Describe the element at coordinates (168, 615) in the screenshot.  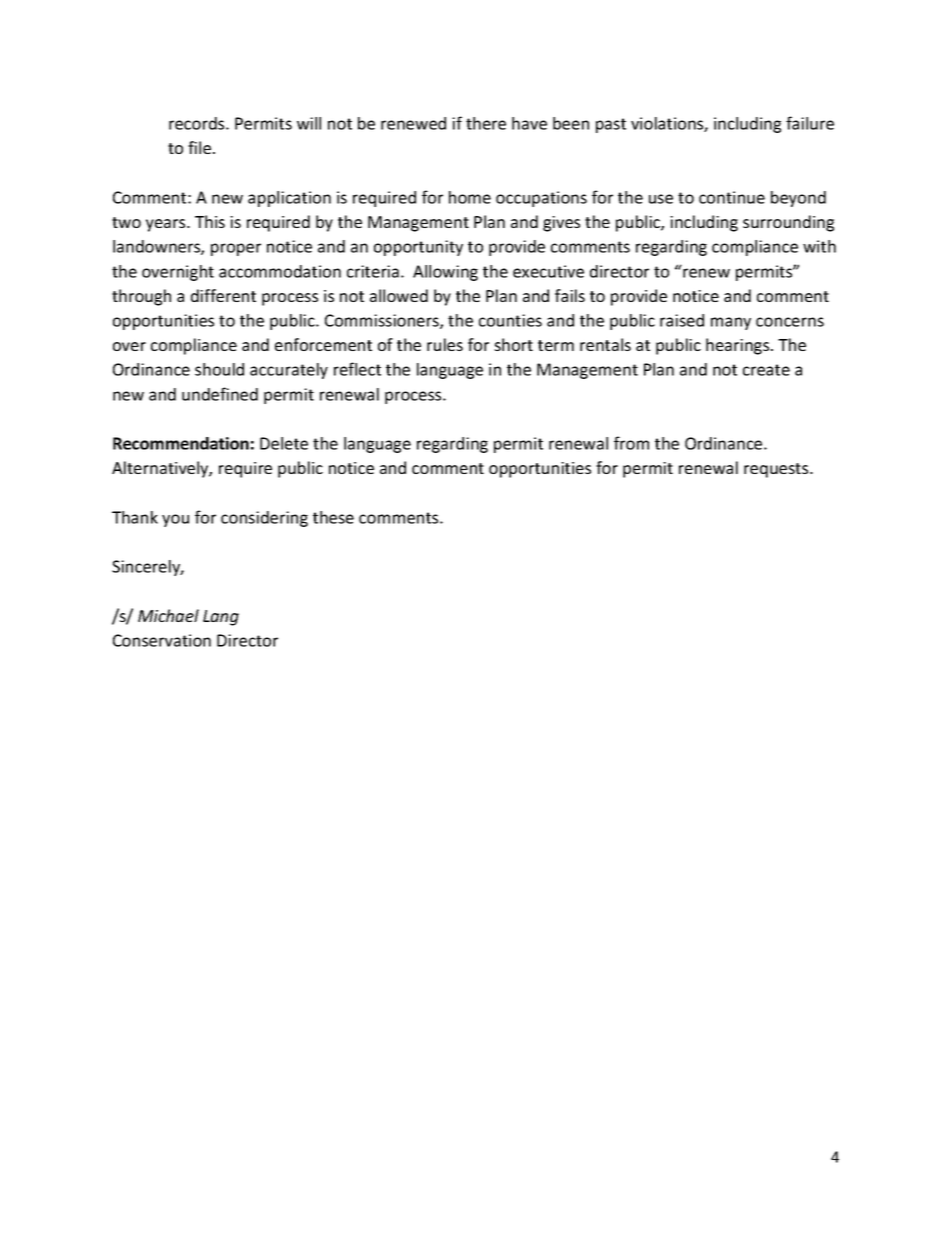
I see `Michael` at that location.
